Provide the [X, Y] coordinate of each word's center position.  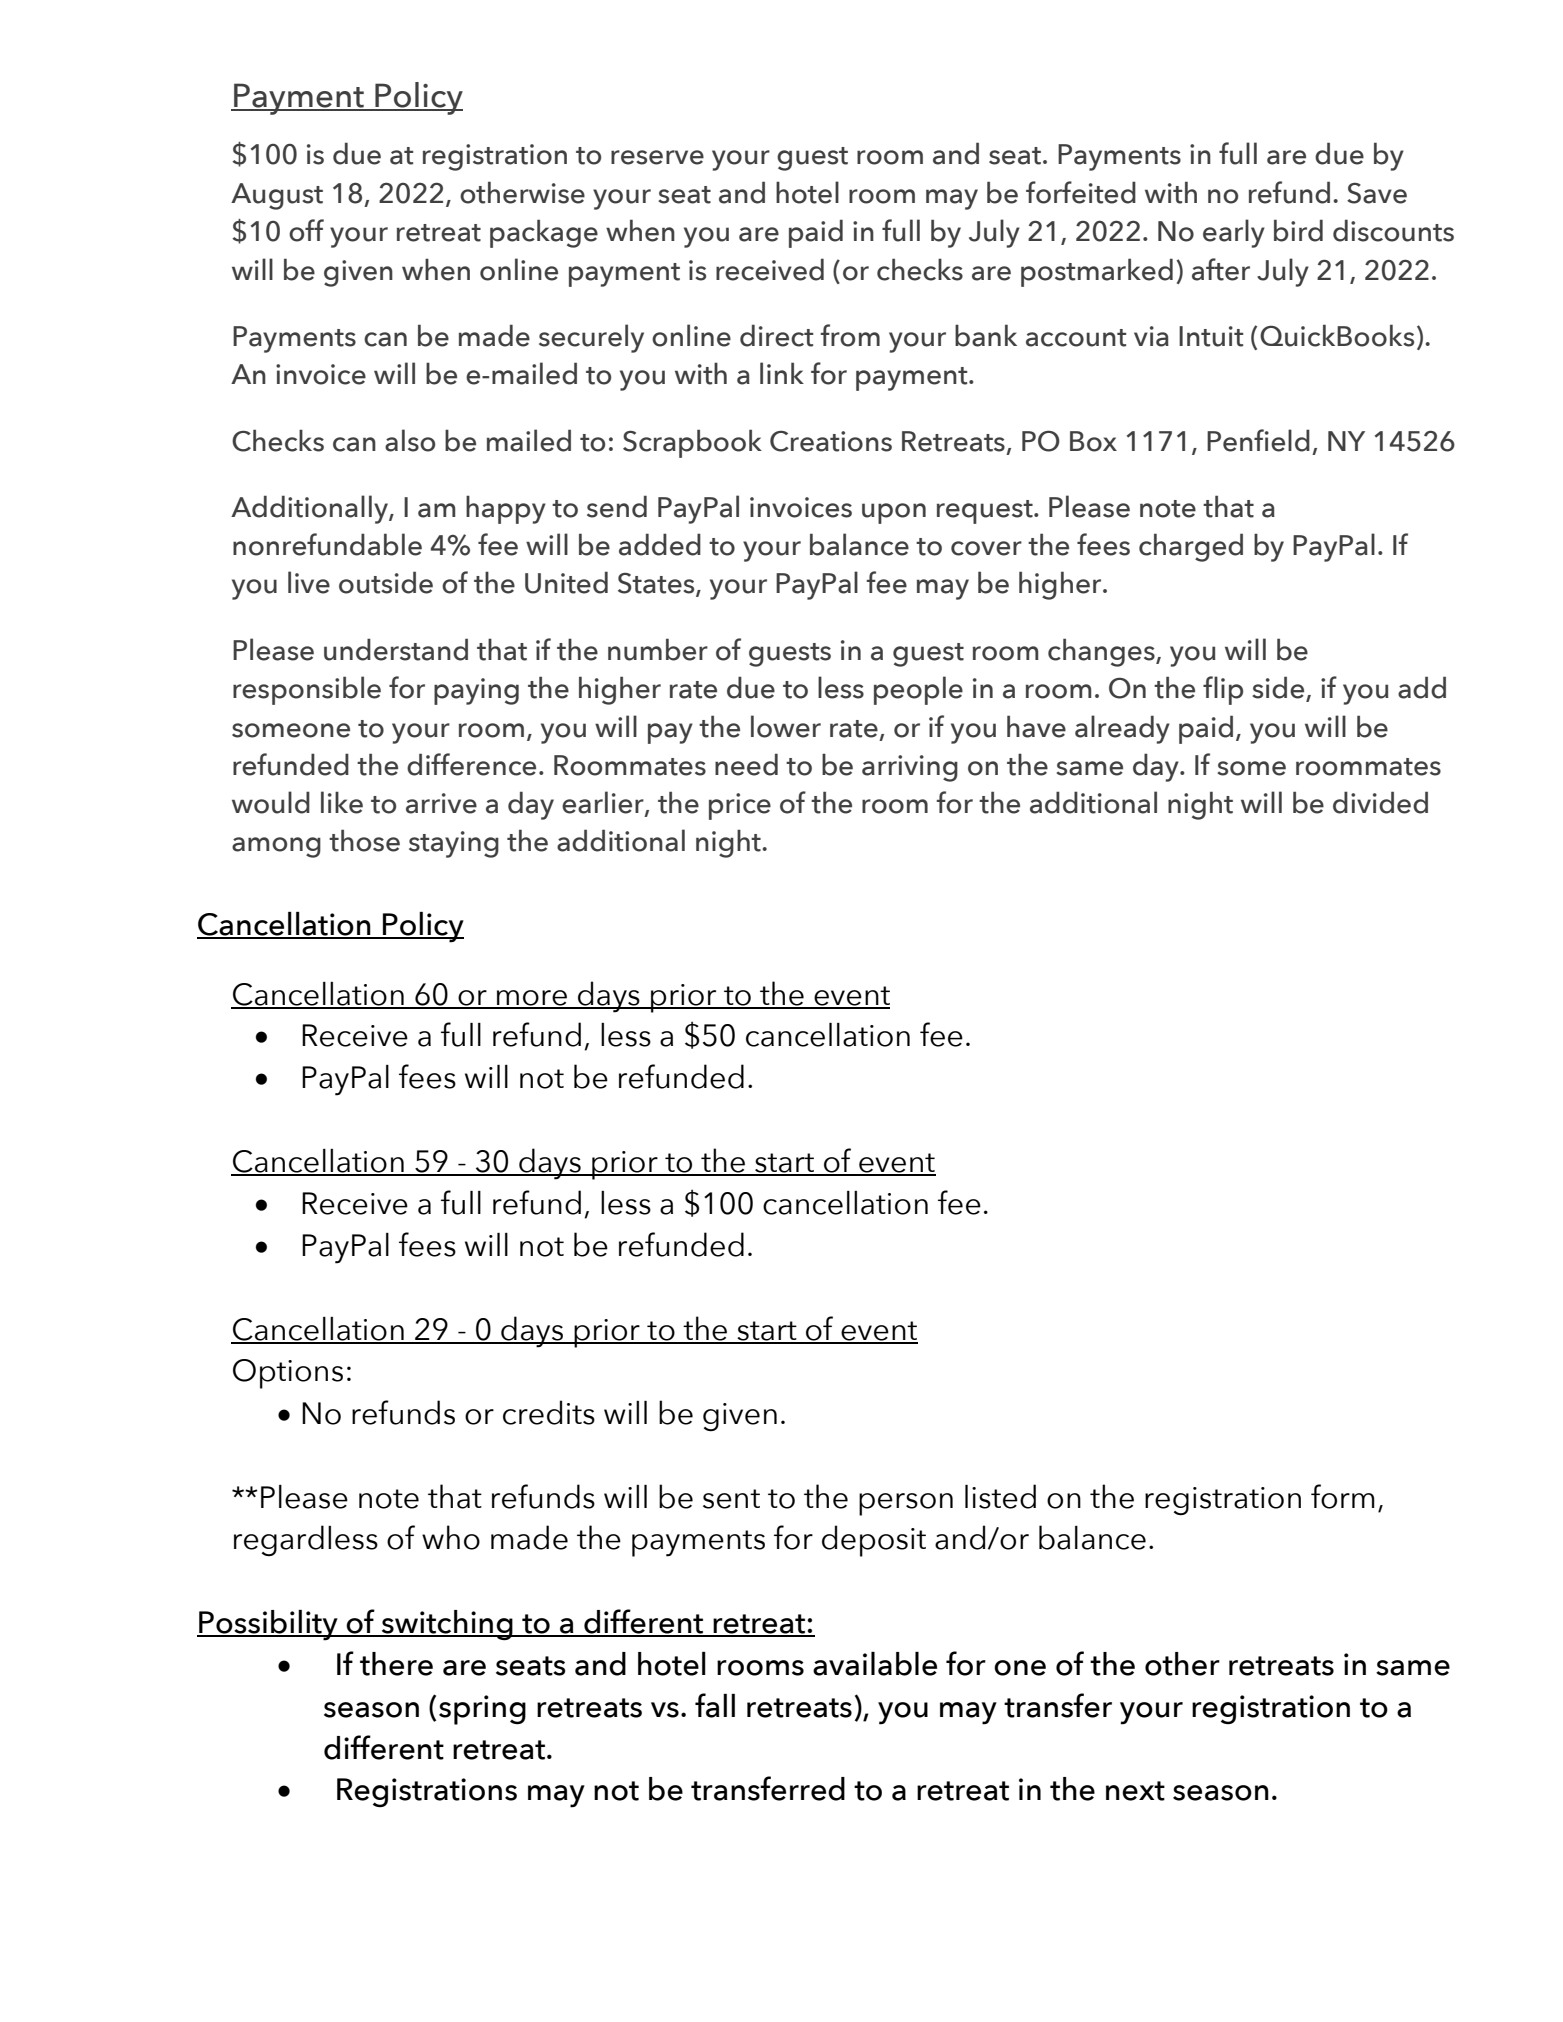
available [875, 1664]
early [1234, 233]
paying [476, 691]
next [1135, 1791]
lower [786, 726]
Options [288, 1374]
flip [1223, 690]
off [306, 230]
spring [482, 1710]
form [1343, 1496]
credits [549, 1412]
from [850, 335]
